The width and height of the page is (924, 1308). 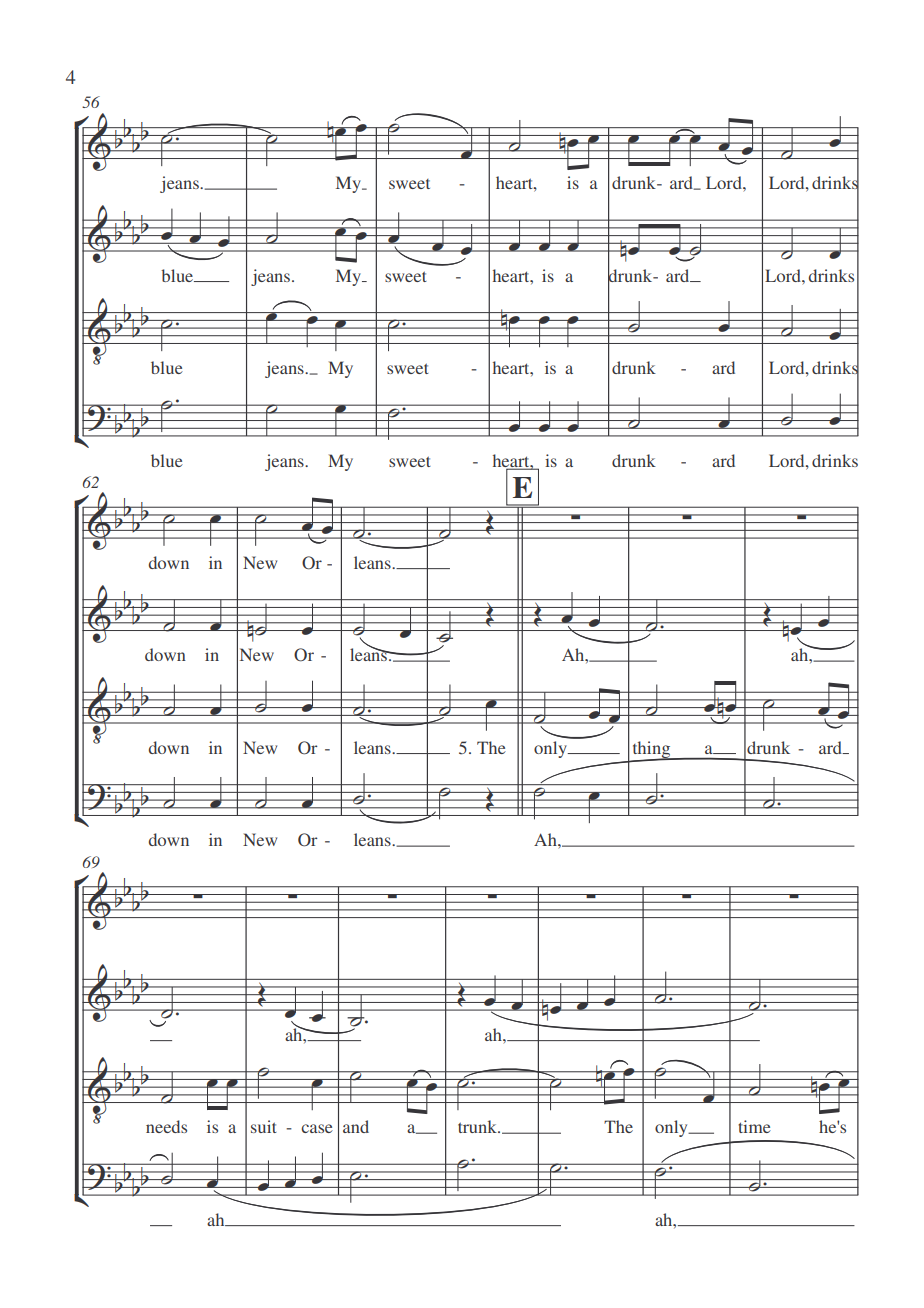 What do you see at coordinates (356, 1126) in the page?
I see `and` at bounding box center [356, 1126].
